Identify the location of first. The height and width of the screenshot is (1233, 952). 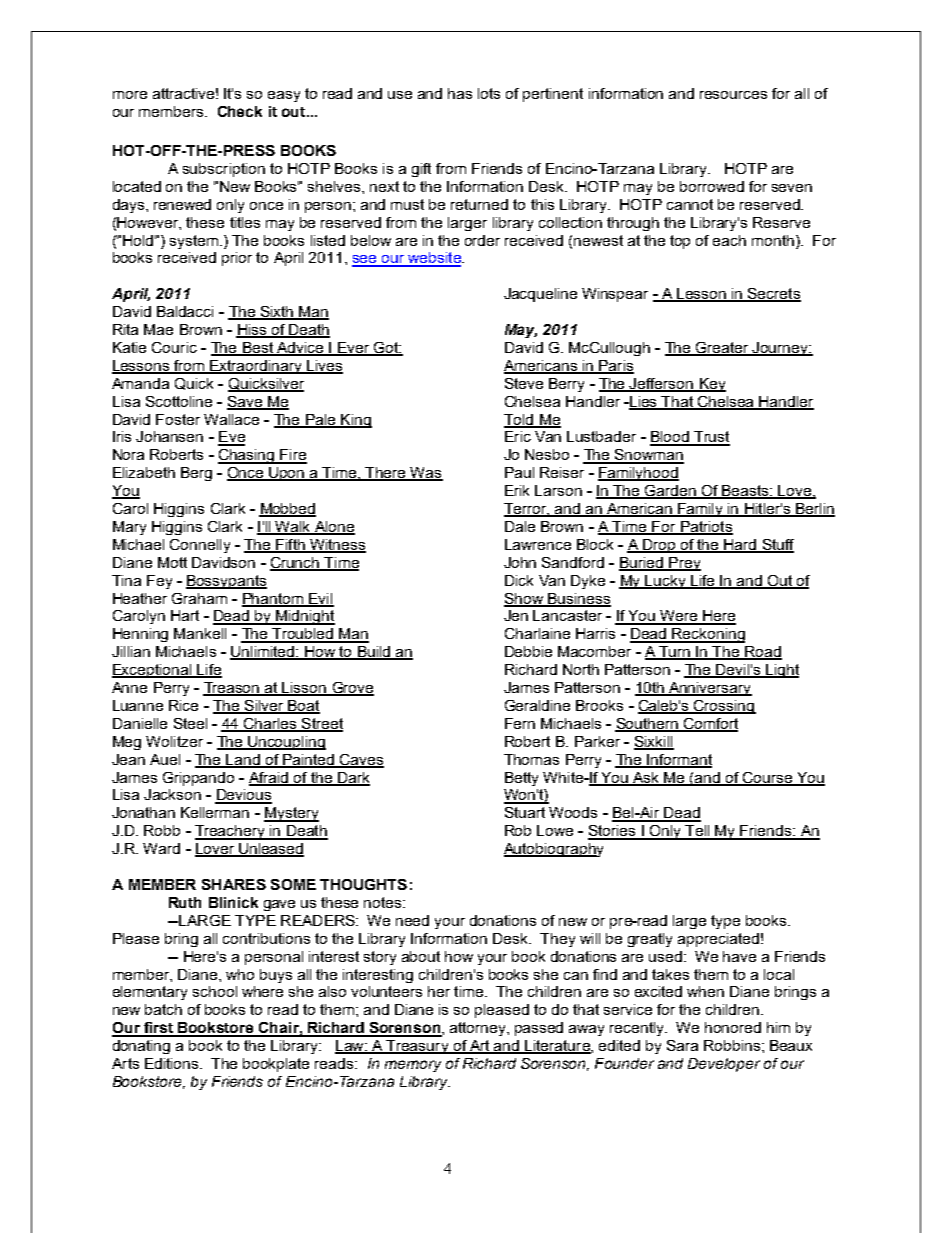
(159, 1029).
